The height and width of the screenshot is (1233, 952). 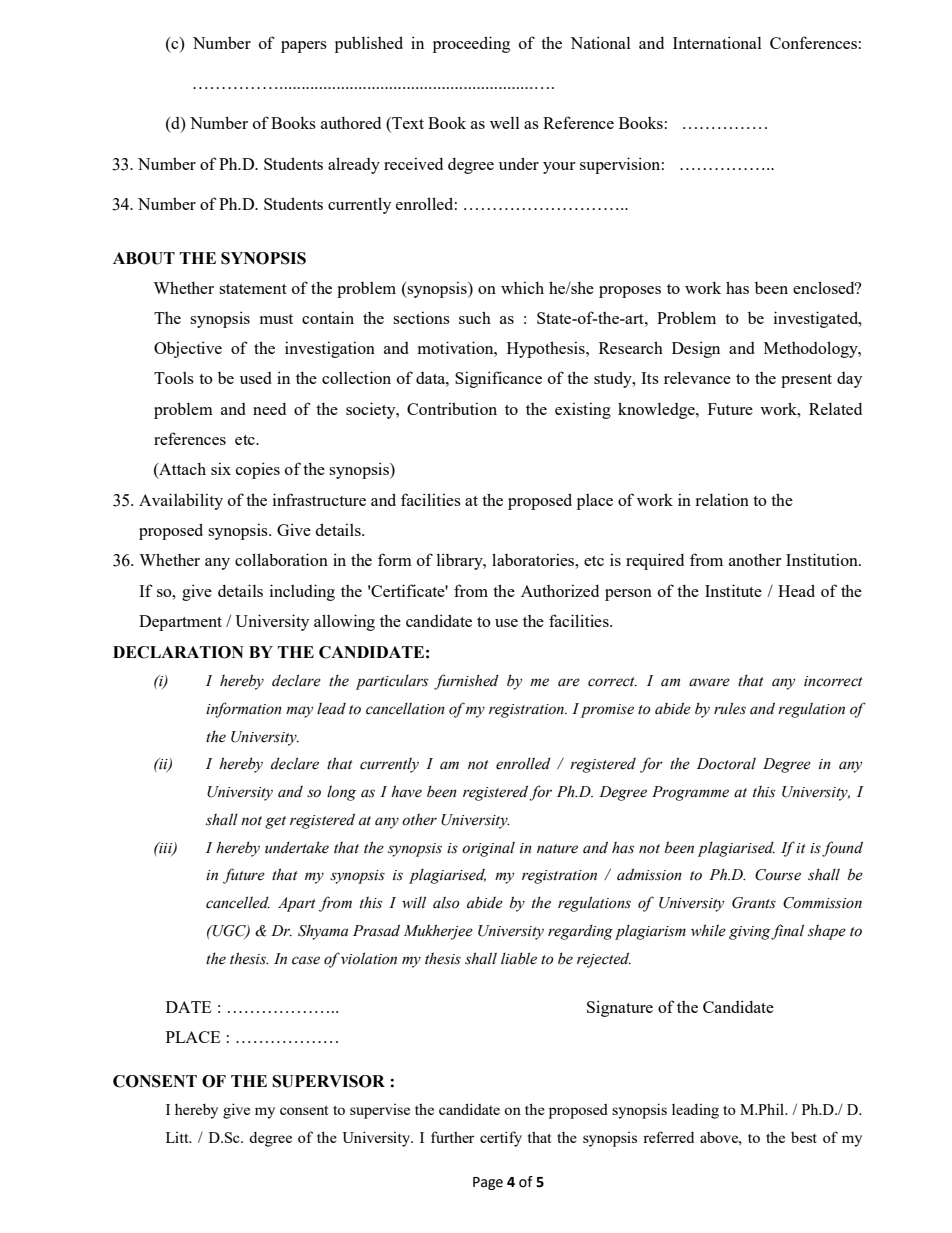 I want to click on papers, so click(x=304, y=47).
